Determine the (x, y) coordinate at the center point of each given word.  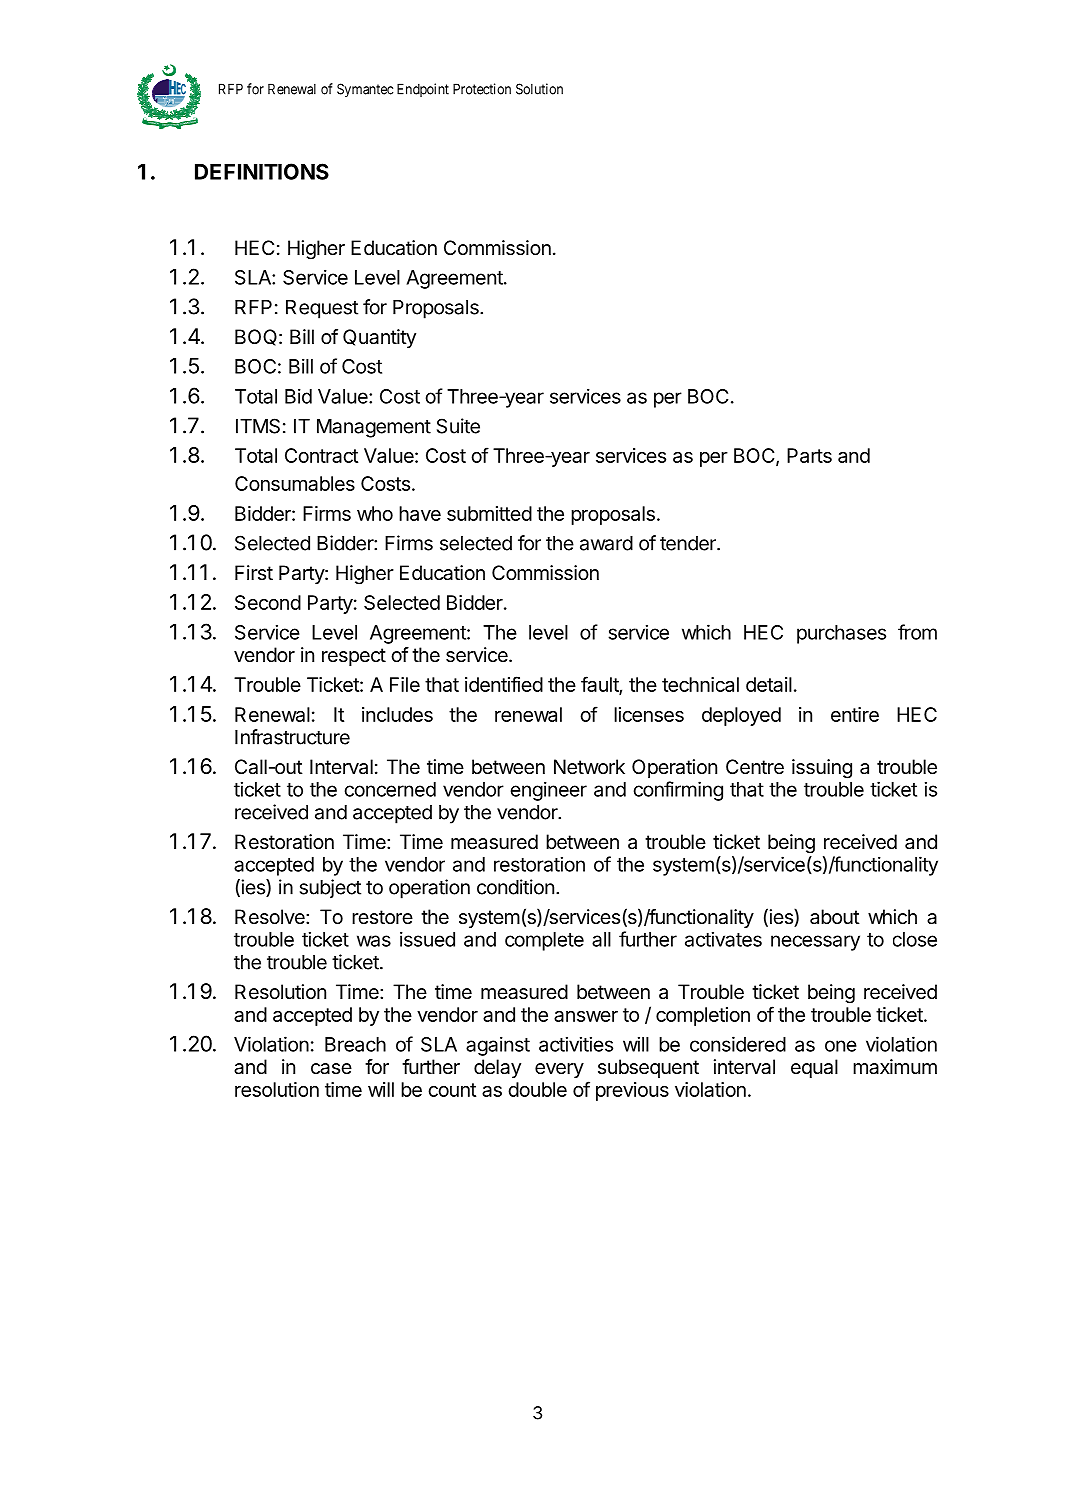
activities (576, 1044)
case (331, 1069)
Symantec (365, 90)
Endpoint (423, 90)
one (841, 1046)
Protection (482, 89)
